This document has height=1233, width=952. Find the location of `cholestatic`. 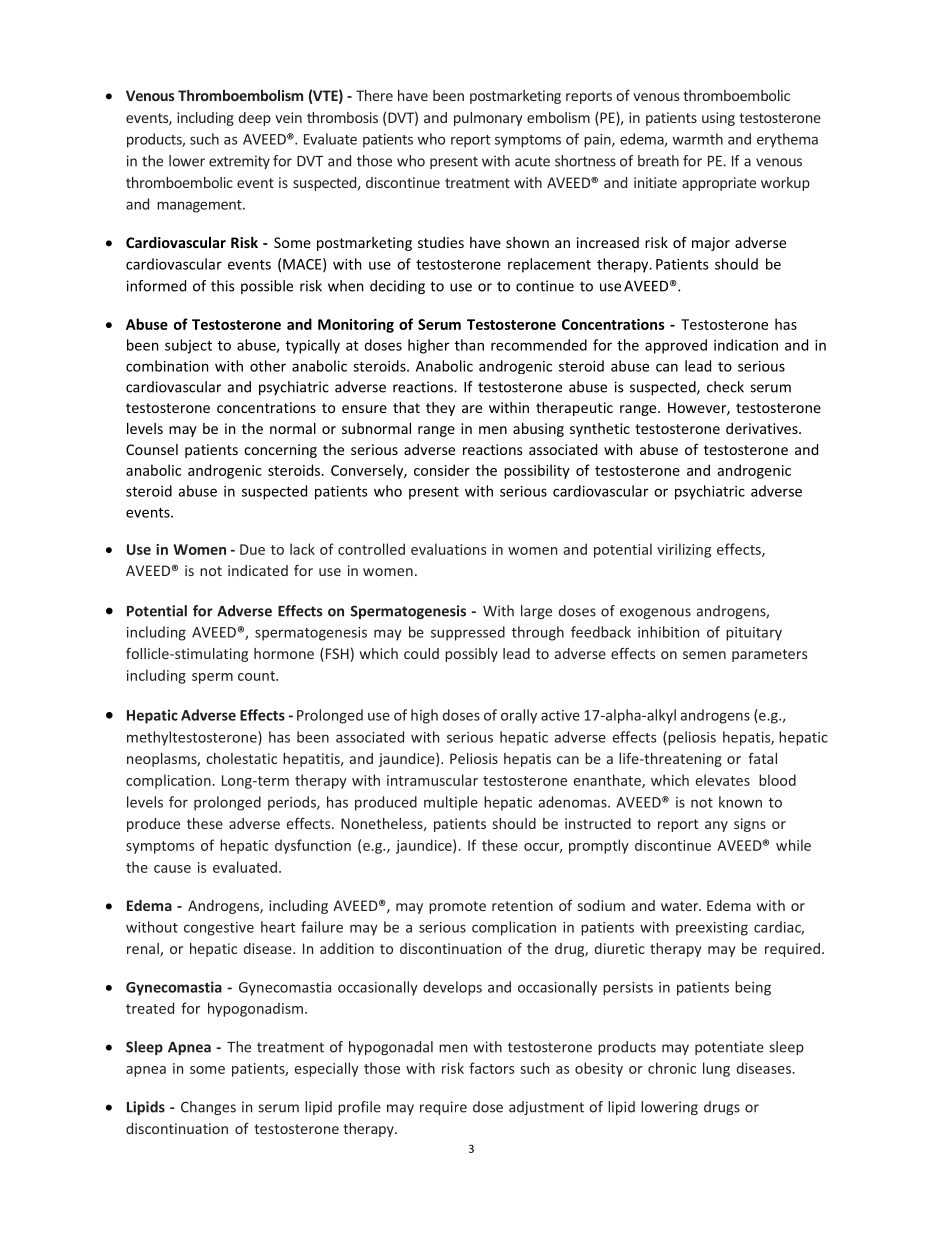

cholestatic is located at coordinates (241, 758).
